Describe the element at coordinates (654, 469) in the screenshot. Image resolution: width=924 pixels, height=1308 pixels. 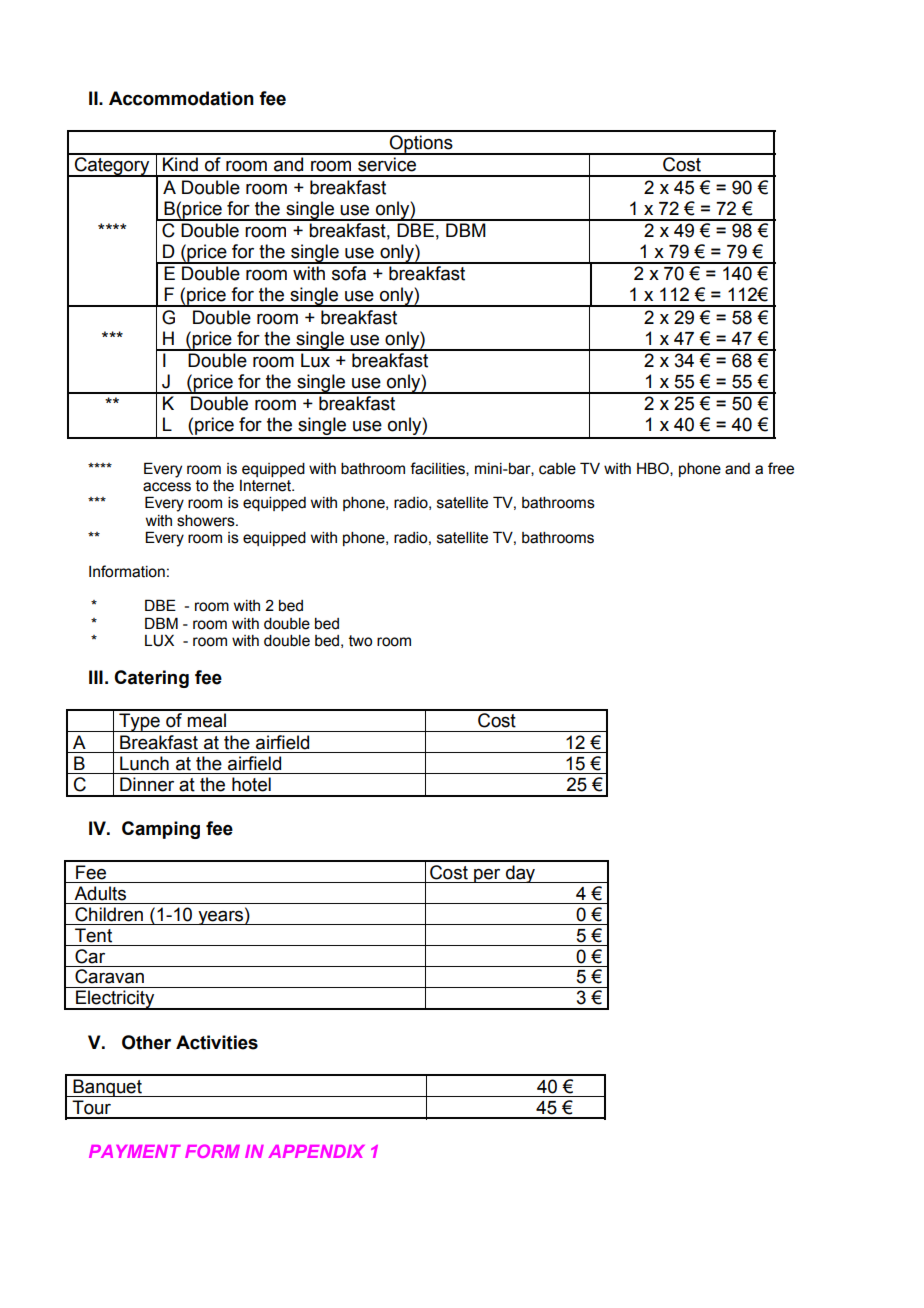
I see `HBO` at that location.
